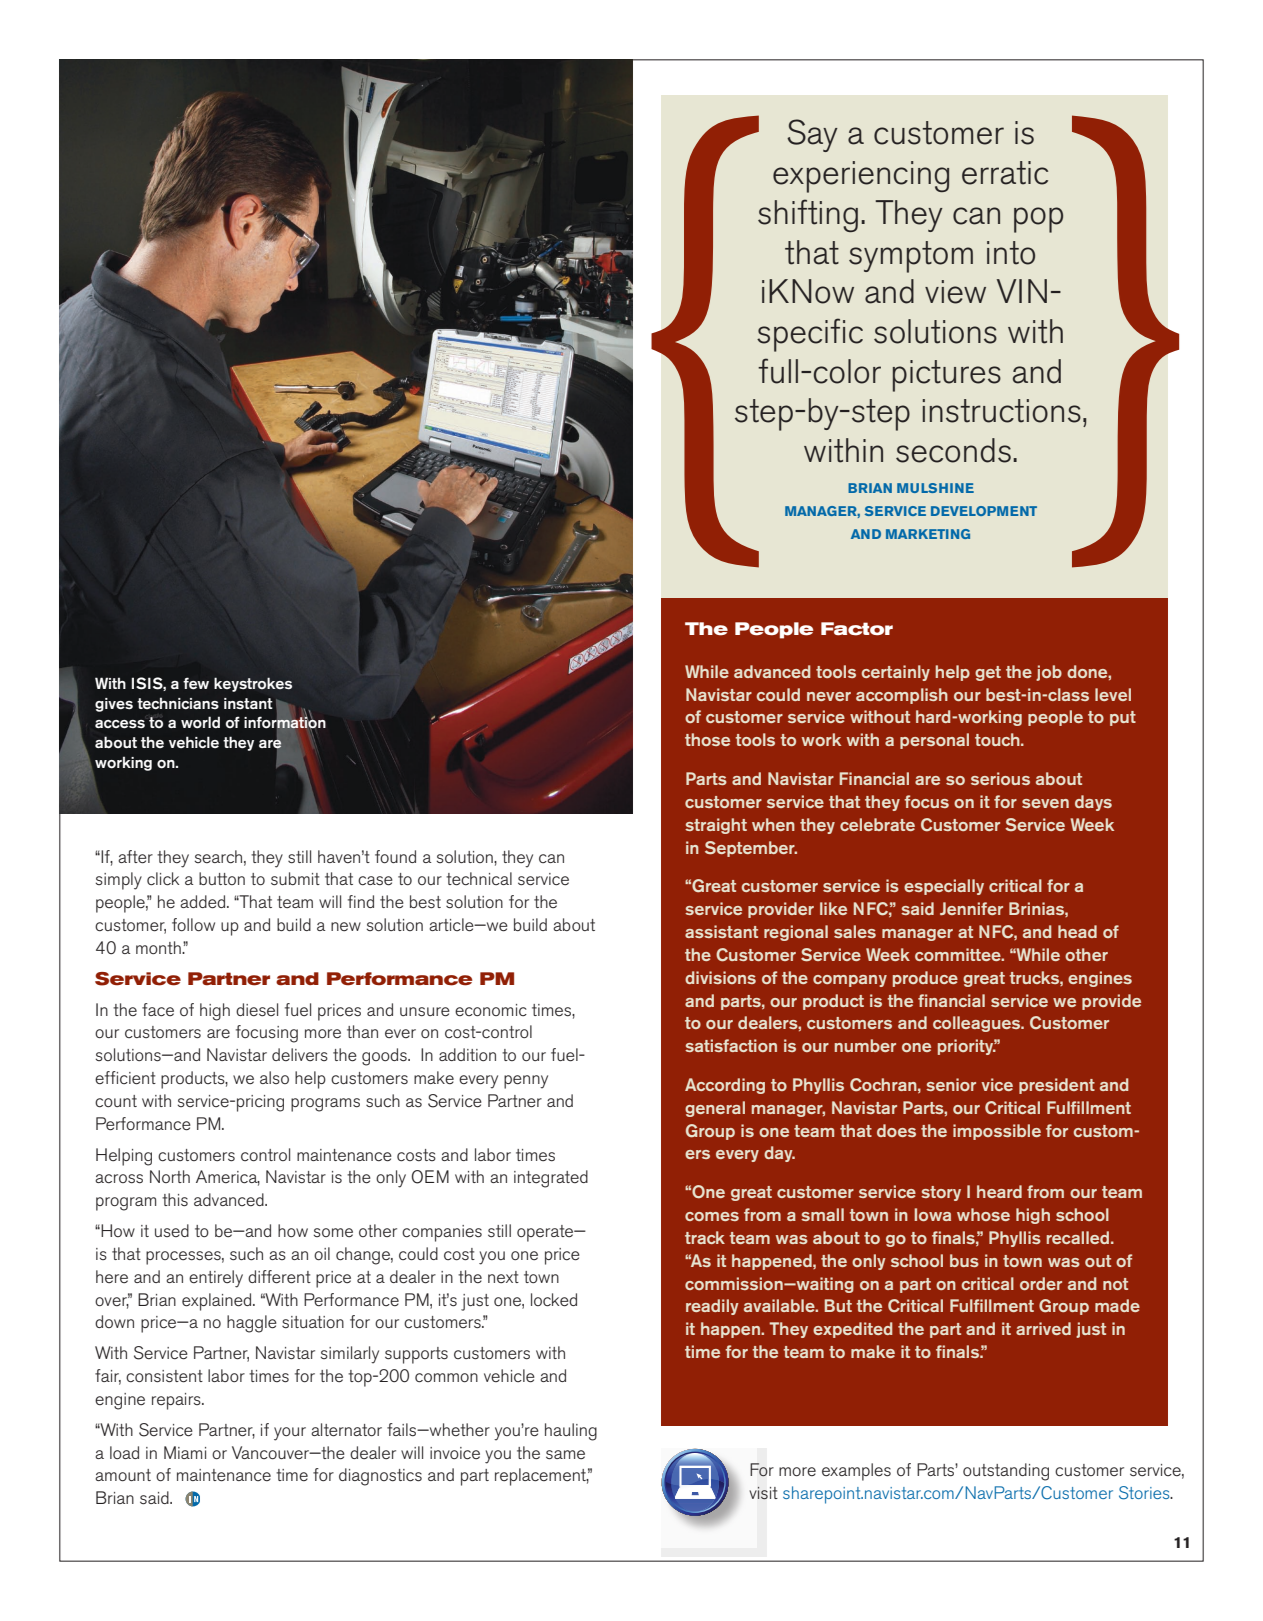 This page has height=1621, width=1263. Describe the element at coordinates (1045, 803) in the page. I see `seven` at that location.
